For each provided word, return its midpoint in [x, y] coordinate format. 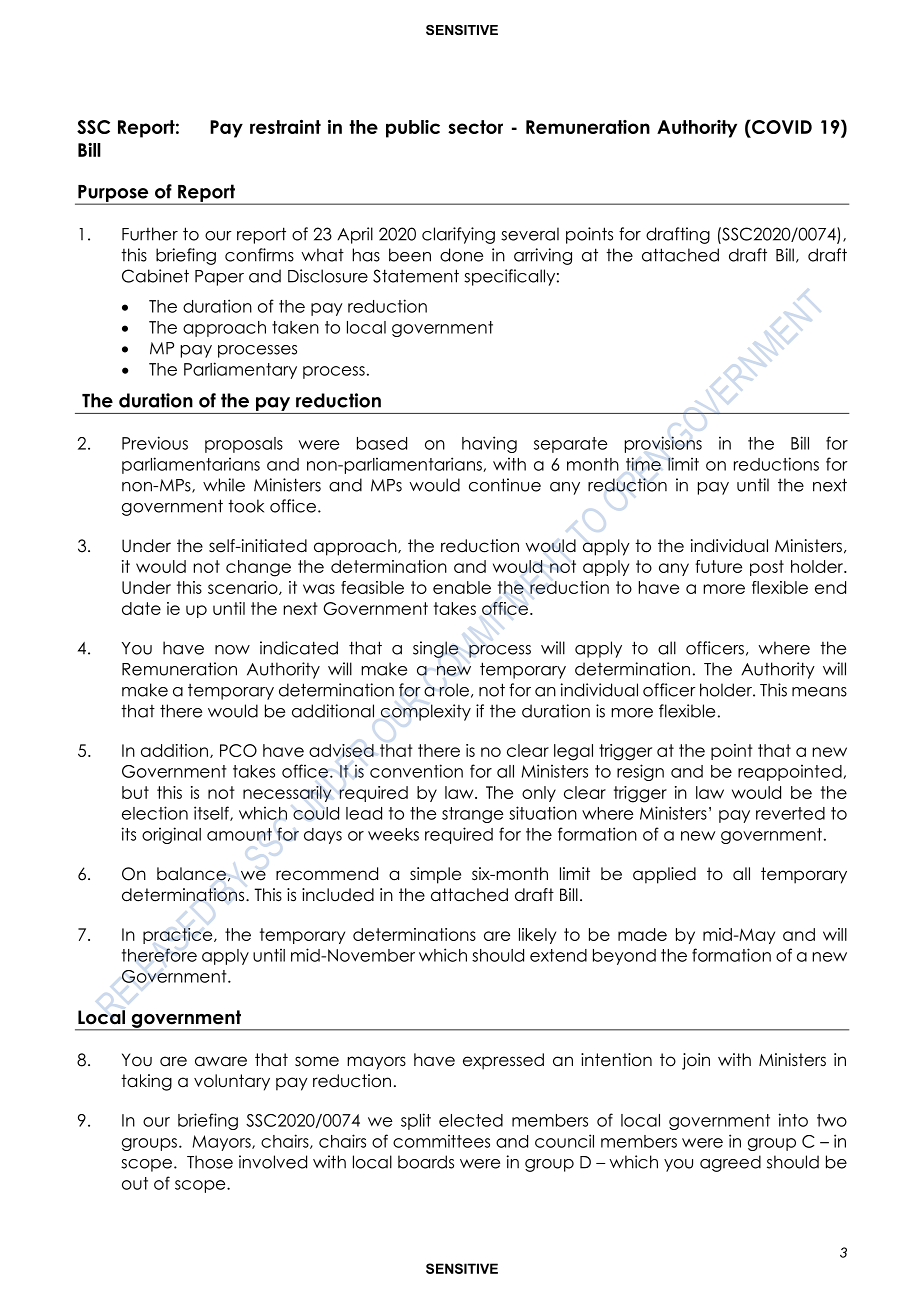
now [232, 650]
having [489, 444]
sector [475, 127]
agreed [730, 1163]
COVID [781, 127]
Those [210, 1162]
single [435, 649]
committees [441, 1141]
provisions [663, 444]
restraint [285, 127]
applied [664, 875]
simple [435, 875]
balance [191, 874]
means [819, 692]
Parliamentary [240, 370]
